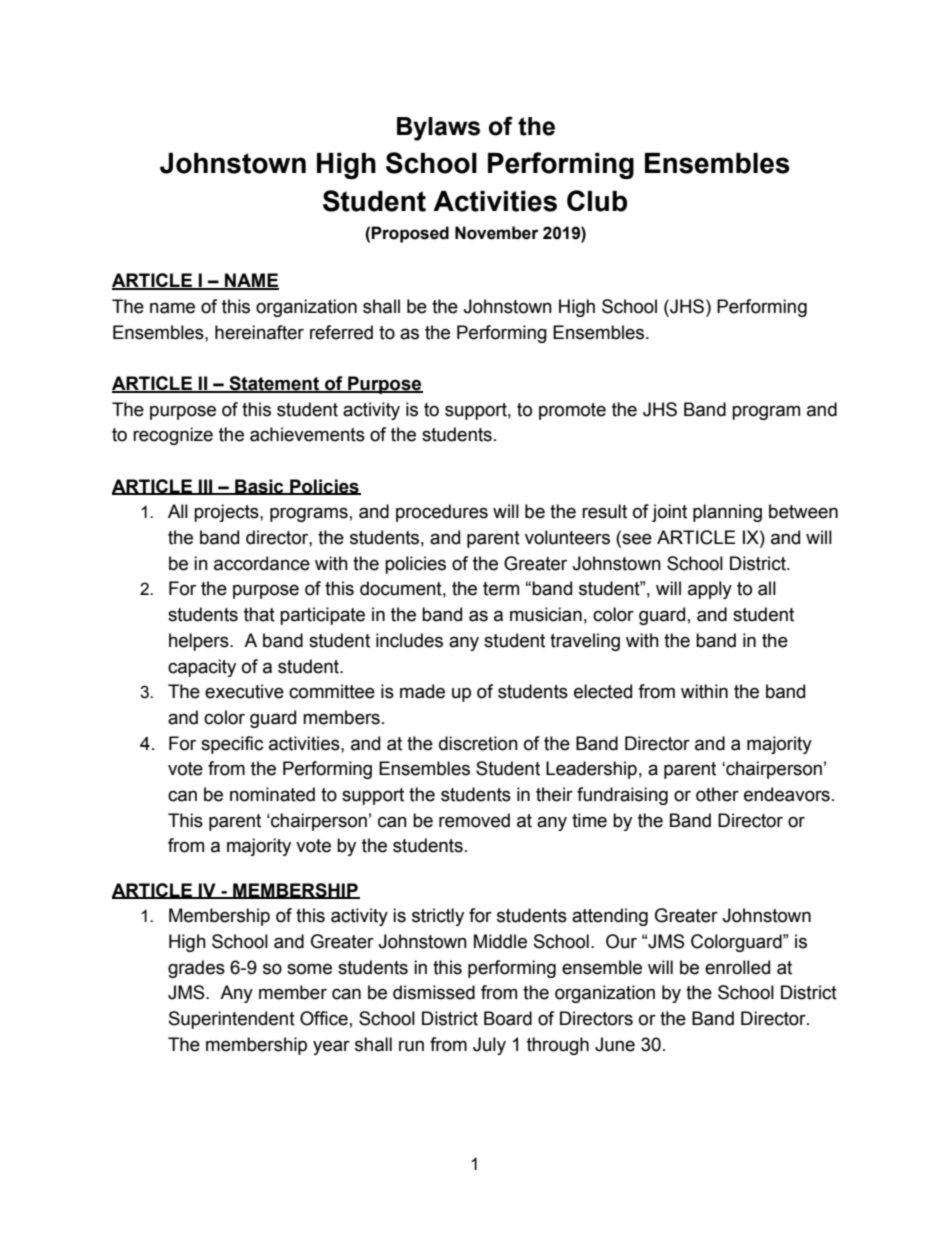 This screenshot has height=1233, width=952. Describe the element at coordinates (232, 1020) in the screenshot. I see `Superintendent` at that location.
